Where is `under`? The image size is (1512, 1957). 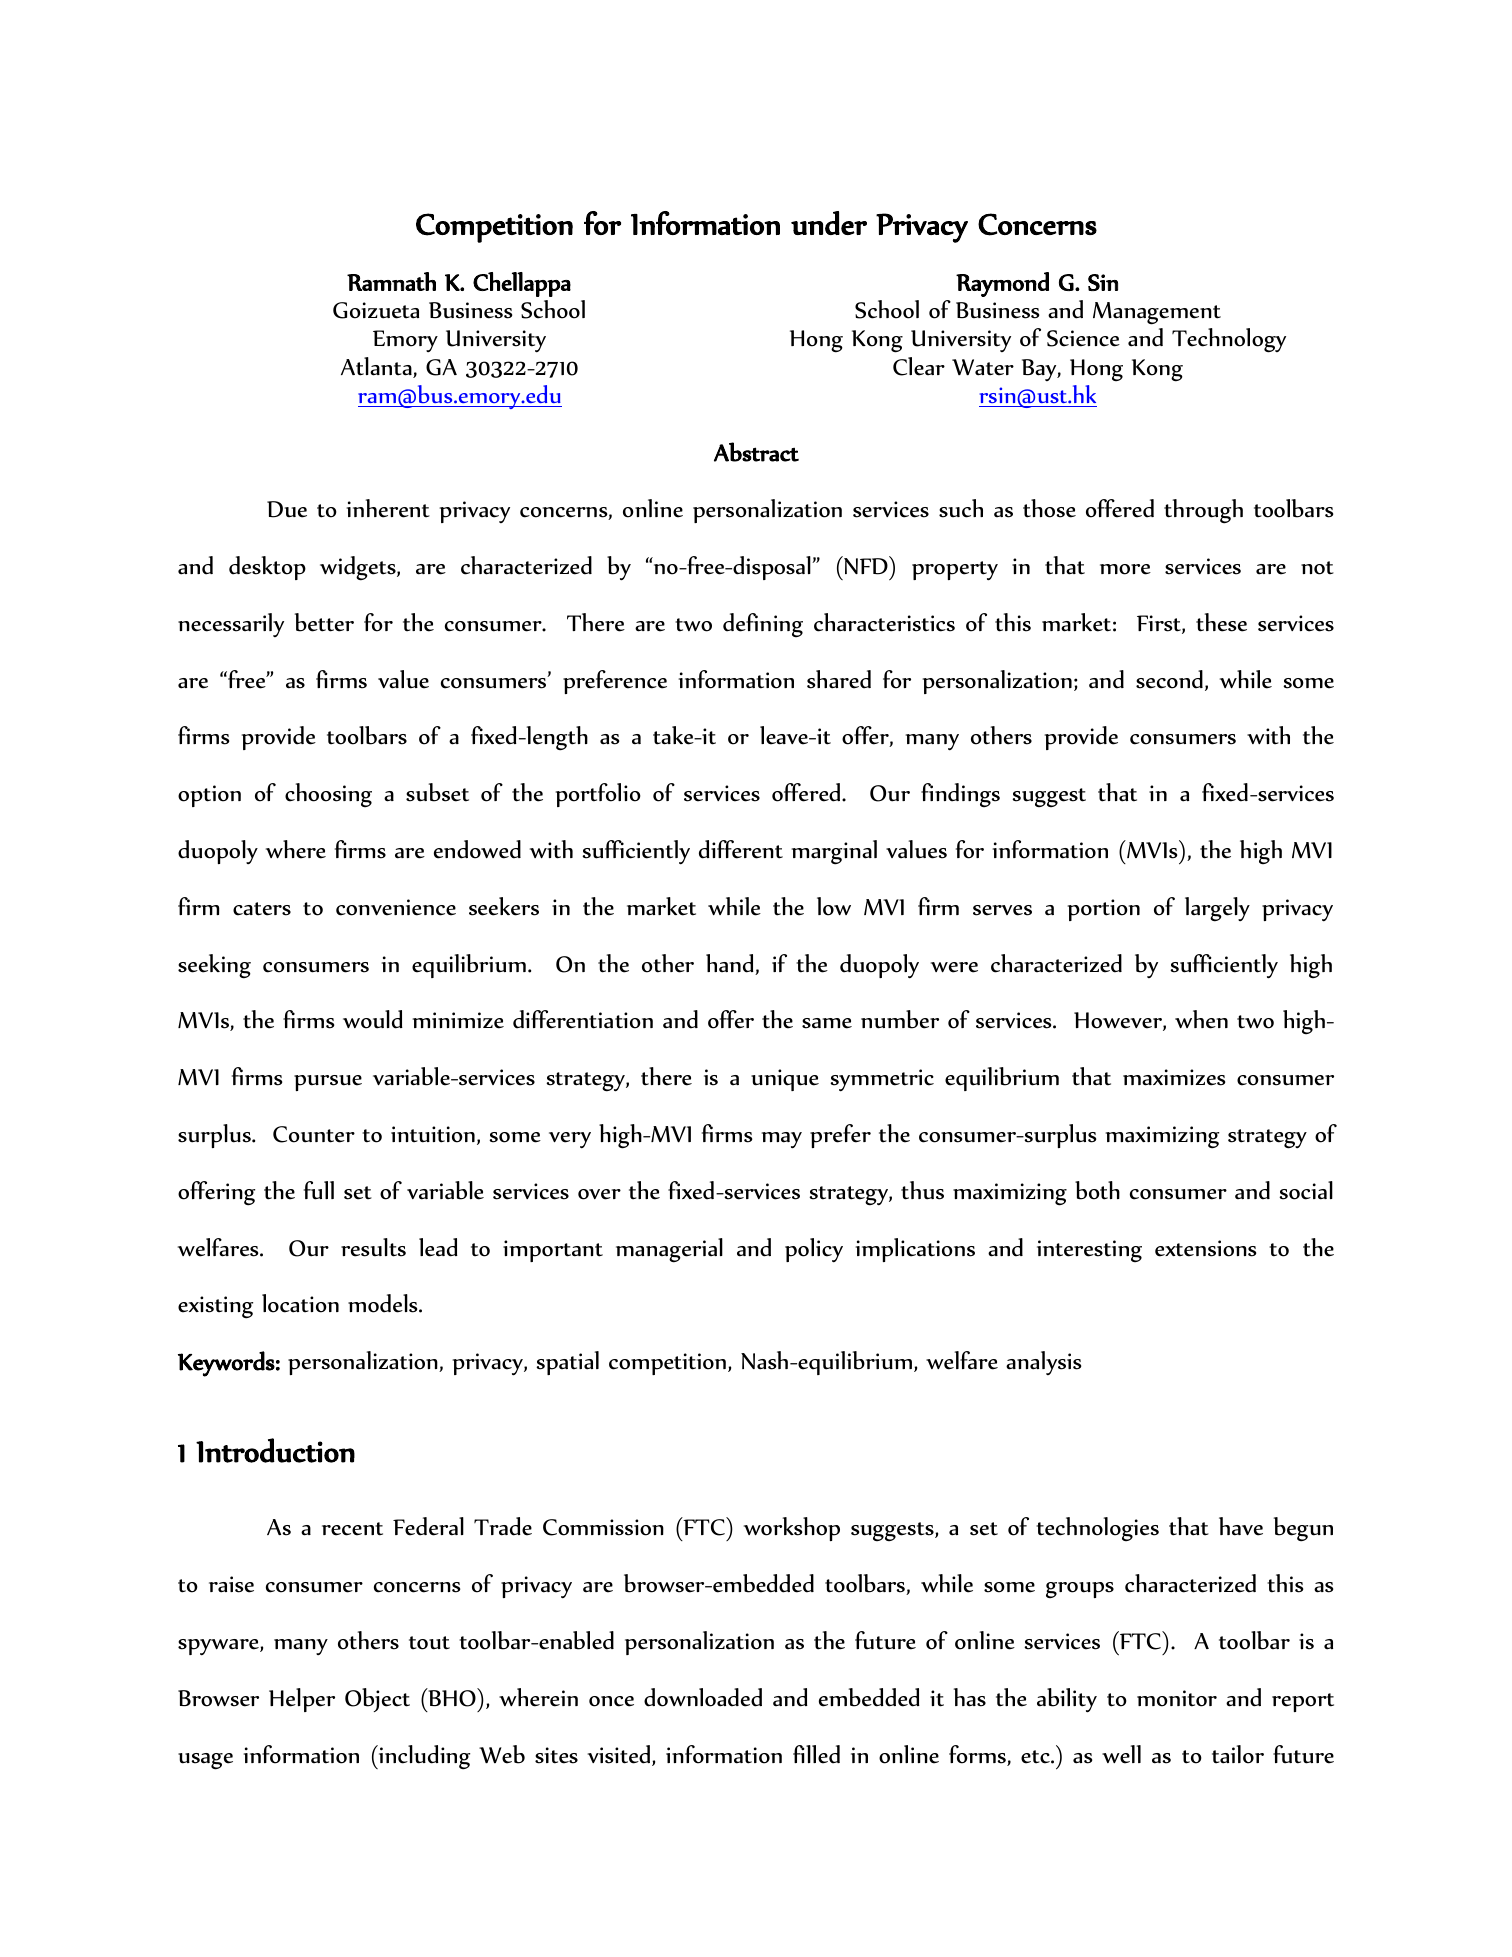
under is located at coordinates (829, 223).
